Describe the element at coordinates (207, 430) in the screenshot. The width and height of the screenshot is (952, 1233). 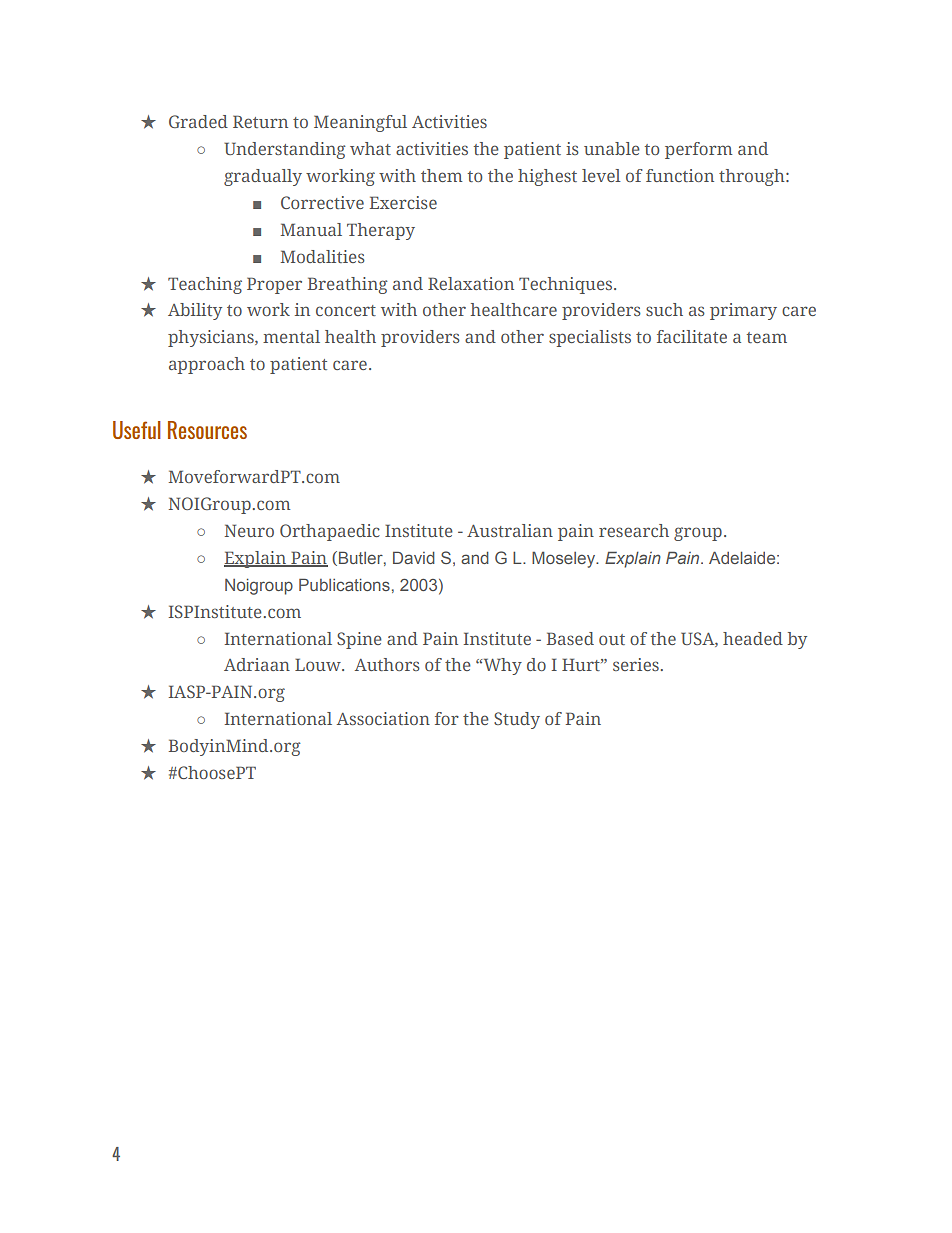
I see `Resources` at that location.
